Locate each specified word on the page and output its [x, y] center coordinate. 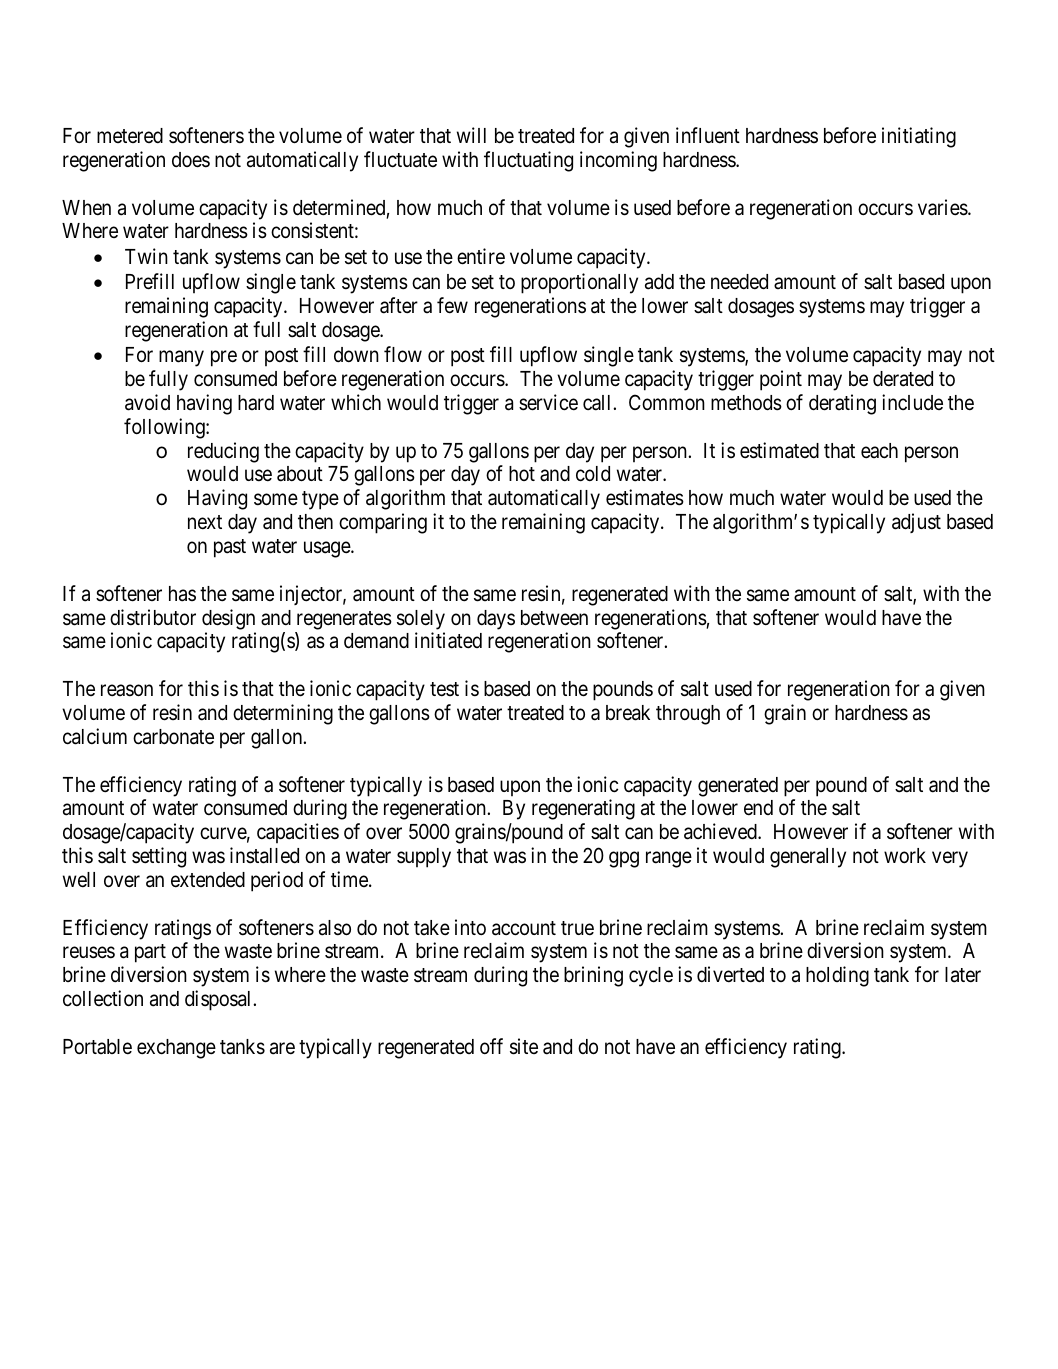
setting [159, 857]
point [781, 380]
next [205, 522]
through [688, 715]
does [191, 160]
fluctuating [528, 161]
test [444, 689]
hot [522, 473]
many [181, 359]
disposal [219, 1000]
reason [127, 691]
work [905, 855]
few [452, 305]
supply [424, 858]
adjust [916, 523]
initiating [919, 137]
